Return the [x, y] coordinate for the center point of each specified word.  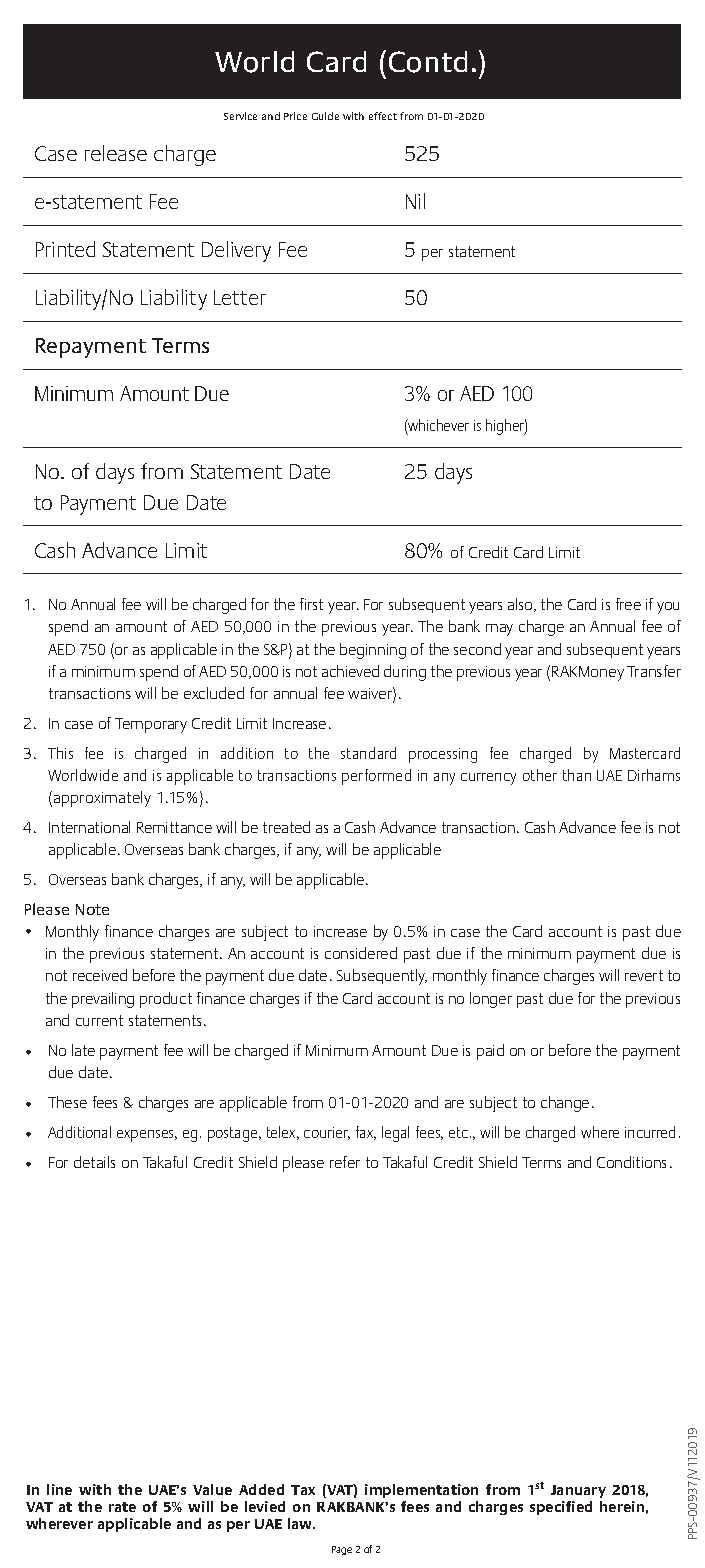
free [628, 604]
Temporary [151, 725]
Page [342, 1550]
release [116, 153]
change [565, 1104]
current [99, 1020]
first [311, 604]
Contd [428, 62]
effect [383, 116]
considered [361, 953]
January [578, 1493]
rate [122, 1507]
